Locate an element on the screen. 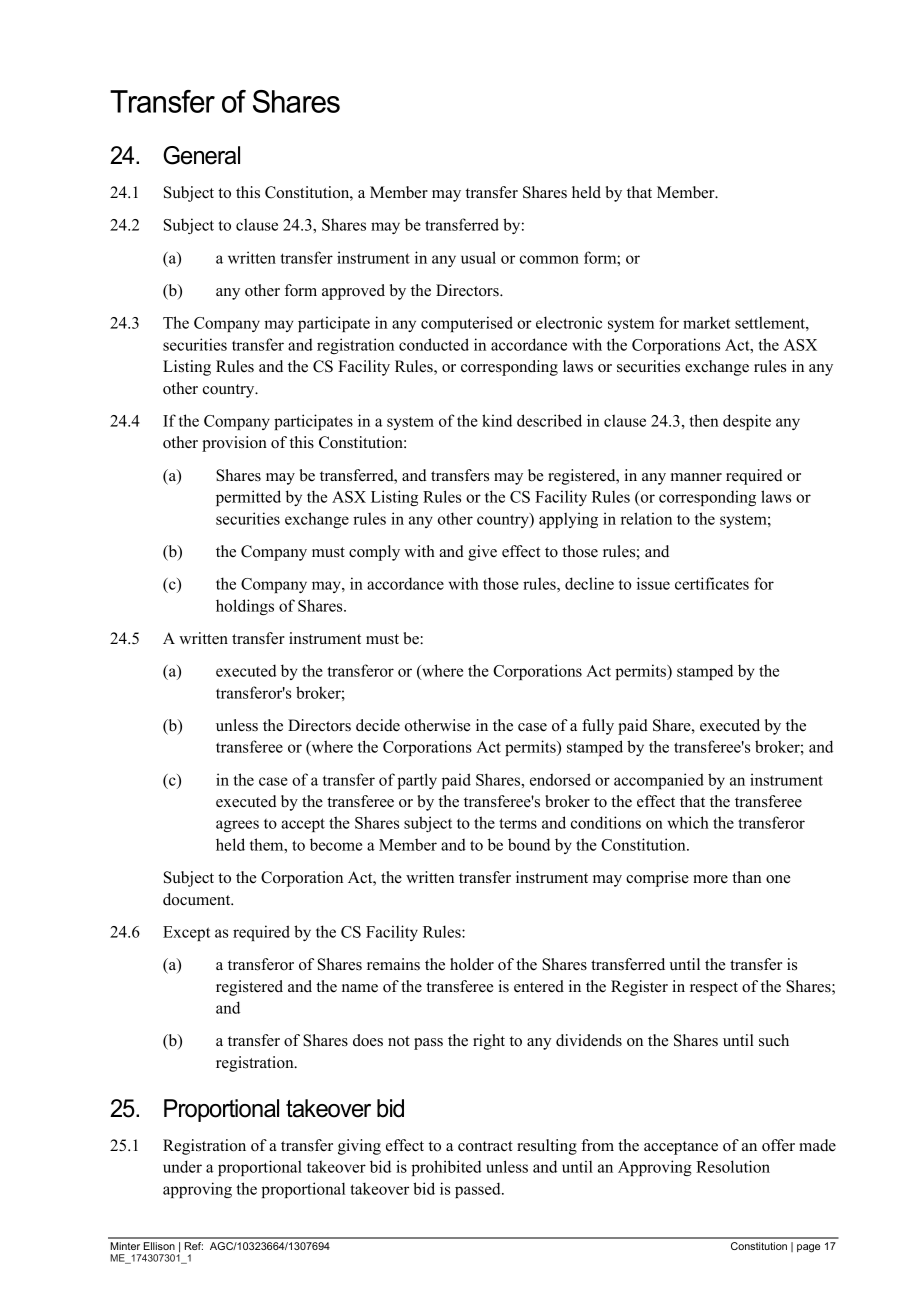  accompanied is located at coordinates (659, 781).
